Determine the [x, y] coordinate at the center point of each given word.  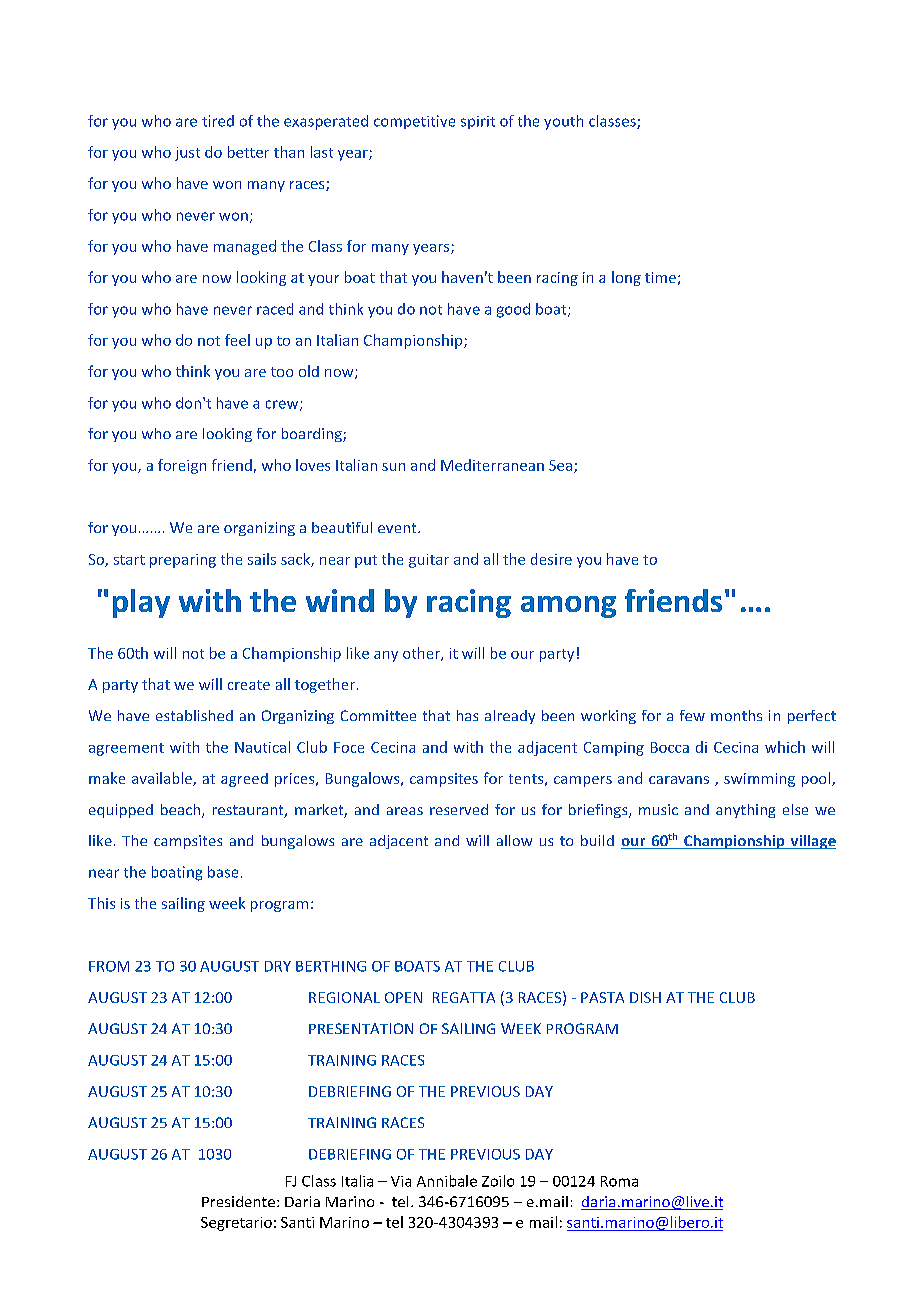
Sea [562, 466]
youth [563, 122]
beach [180, 809]
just [187, 154]
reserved [459, 809]
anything [745, 811]
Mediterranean [492, 465]
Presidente [238, 1201]
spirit [478, 122]
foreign [182, 466]
